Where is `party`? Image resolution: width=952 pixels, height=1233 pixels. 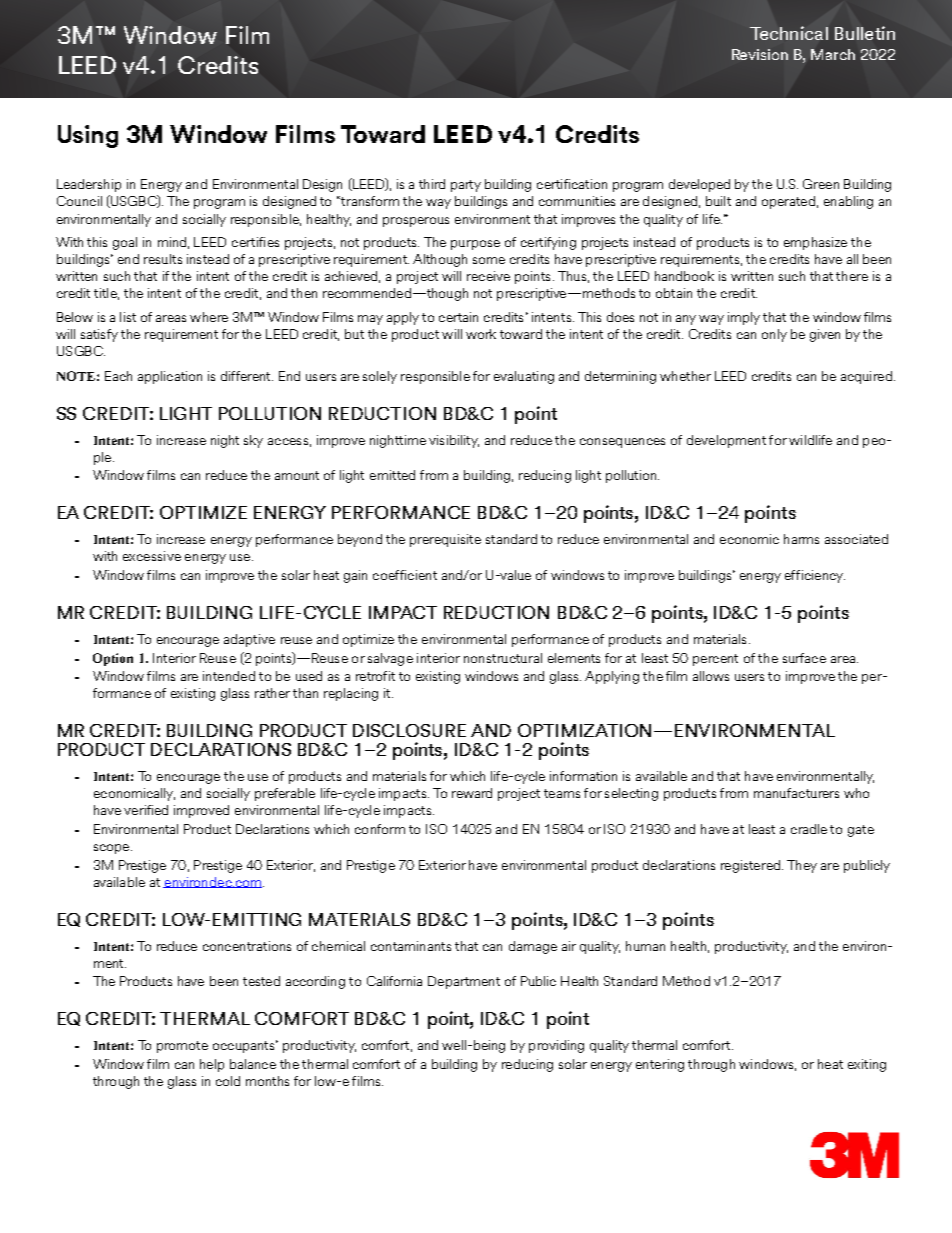
party is located at coordinates (466, 186).
